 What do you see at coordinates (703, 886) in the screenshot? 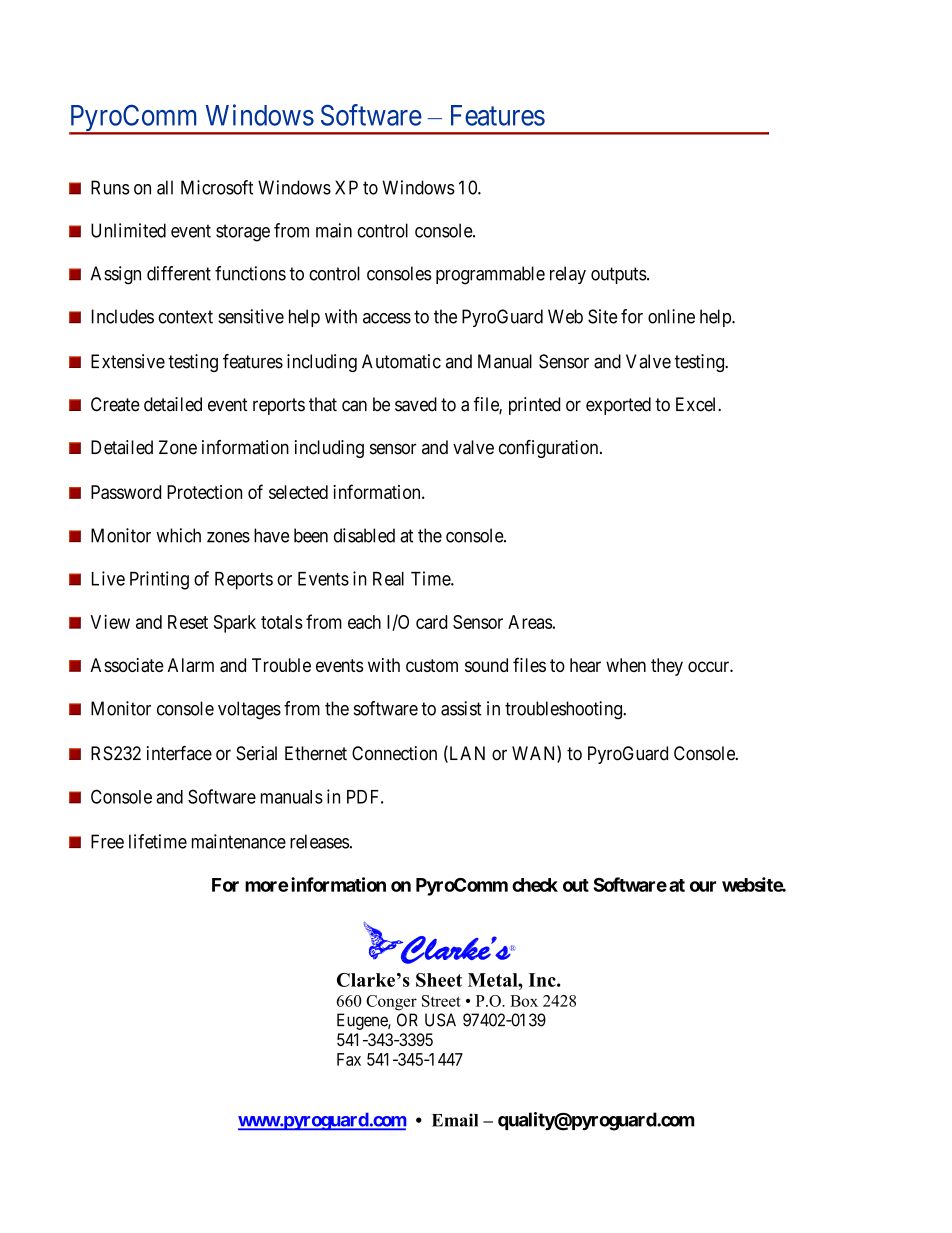
I see `our` at bounding box center [703, 886].
